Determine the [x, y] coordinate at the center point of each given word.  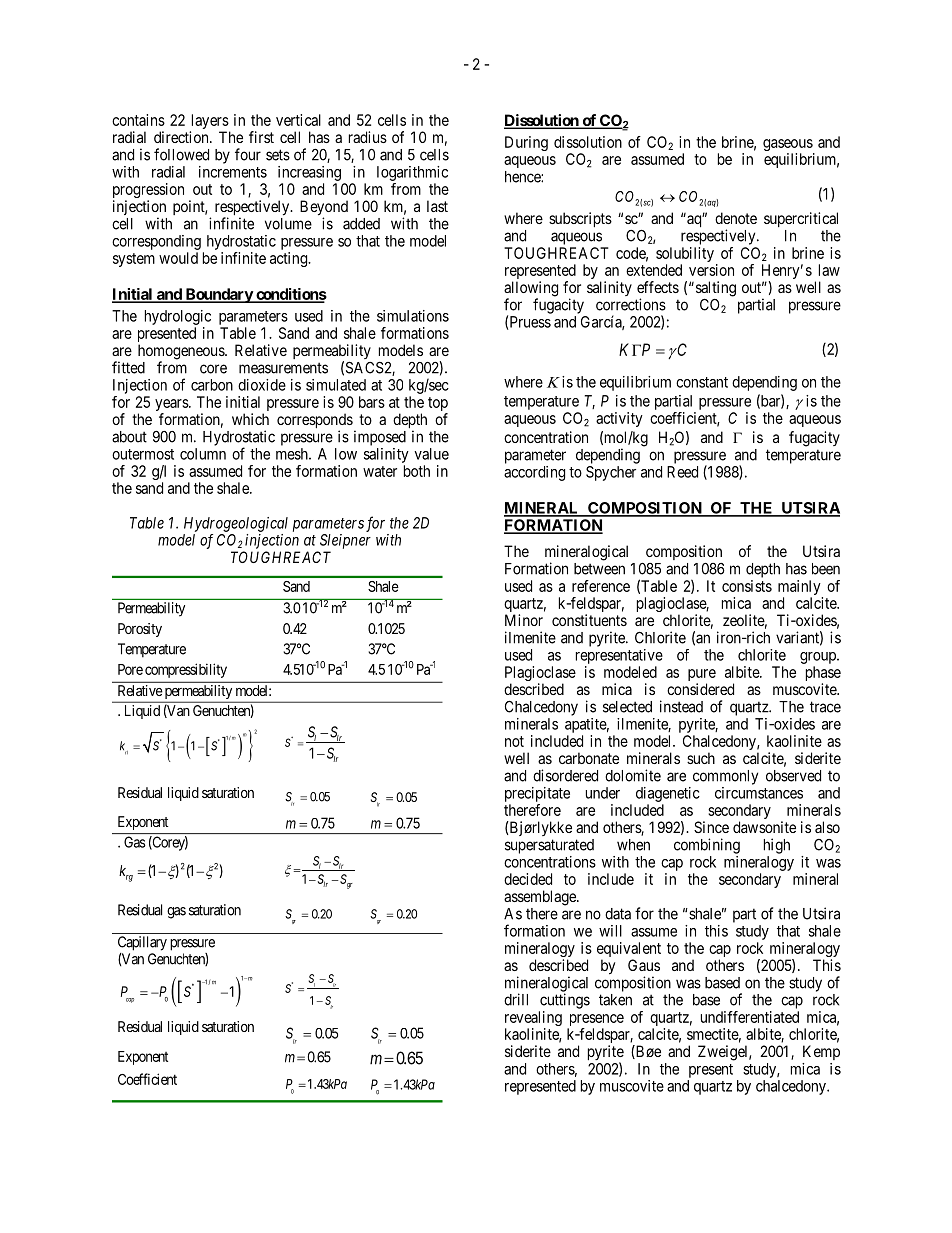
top [438, 405]
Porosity [140, 630]
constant [702, 382]
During [526, 143]
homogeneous [182, 353]
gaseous [788, 146]
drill [516, 999]
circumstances [759, 793]
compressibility [186, 670]
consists [747, 586]
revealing [533, 1018]
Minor [524, 620]
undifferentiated [750, 1017]
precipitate [537, 794]
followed [181, 154]
